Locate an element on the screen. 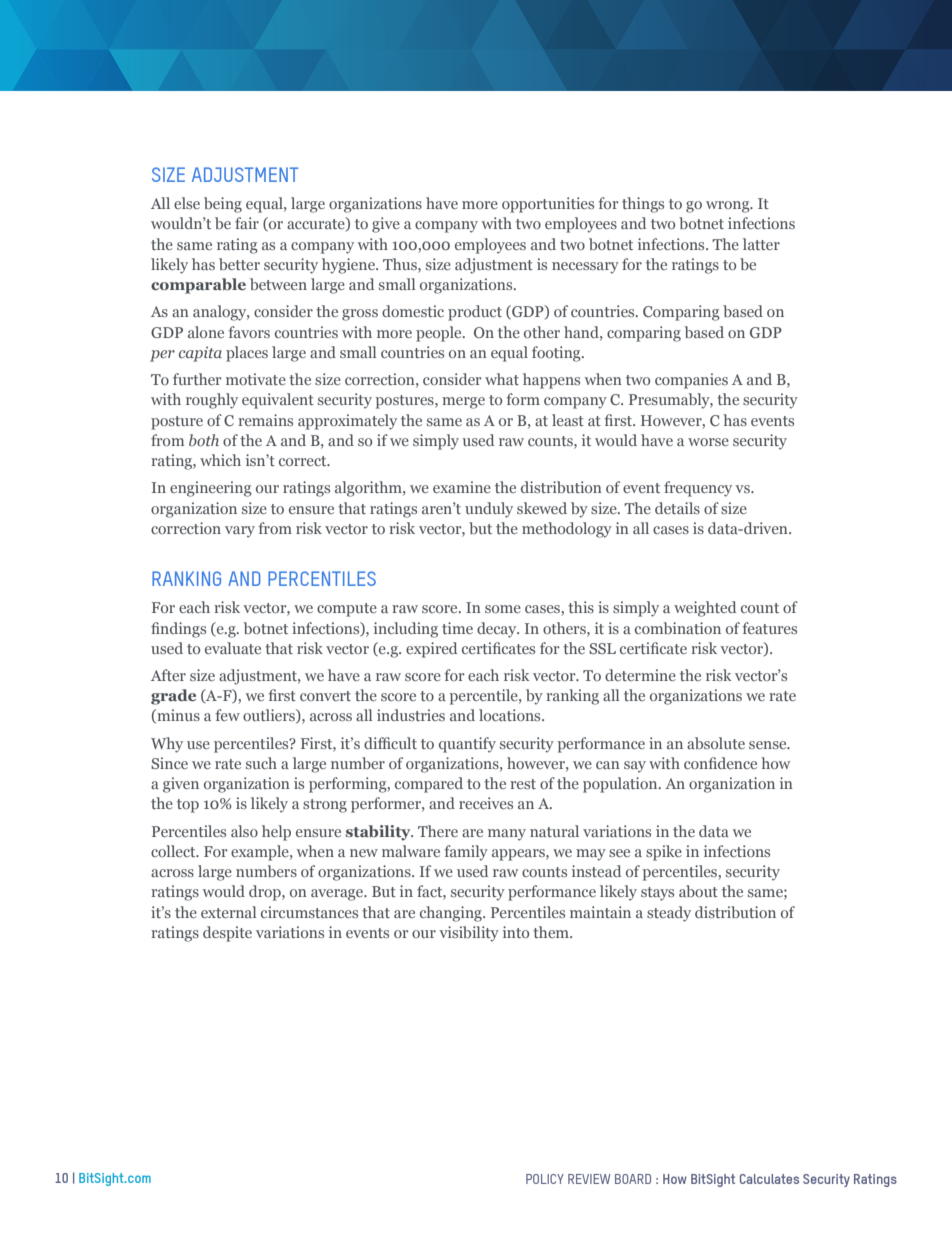  despite is located at coordinates (227, 934).
